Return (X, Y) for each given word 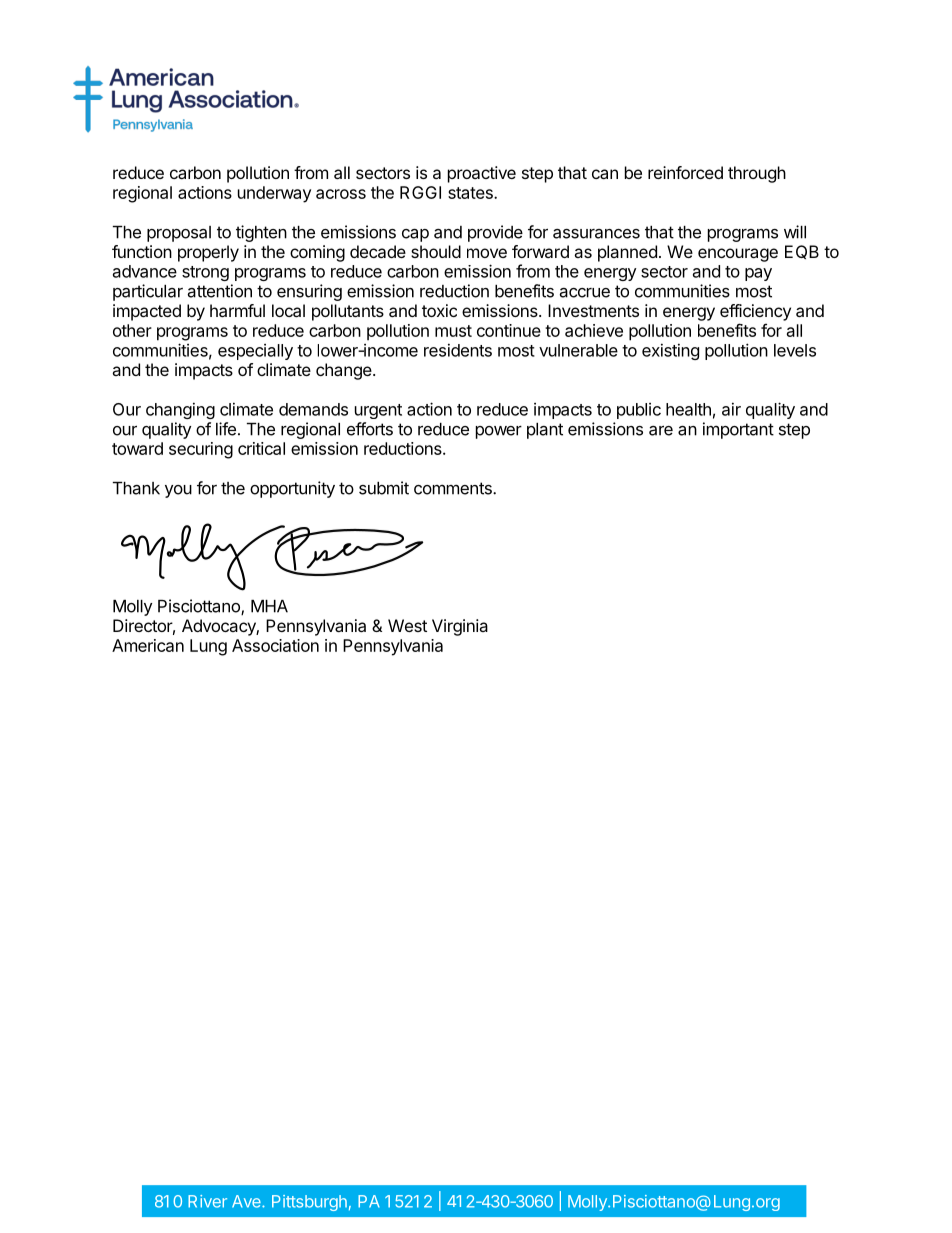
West (407, 625)
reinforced (685, 172)
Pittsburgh (309, 1203)
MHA (269, 606)
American (148, 645)
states (471, 193)
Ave (247, 1201)
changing (180, 410)
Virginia (460, 627)
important (738, 430)
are (661, 430)
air (731, 409)
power (499, 432)
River (207, 1201)
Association (275, 645)
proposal (179, 234)
